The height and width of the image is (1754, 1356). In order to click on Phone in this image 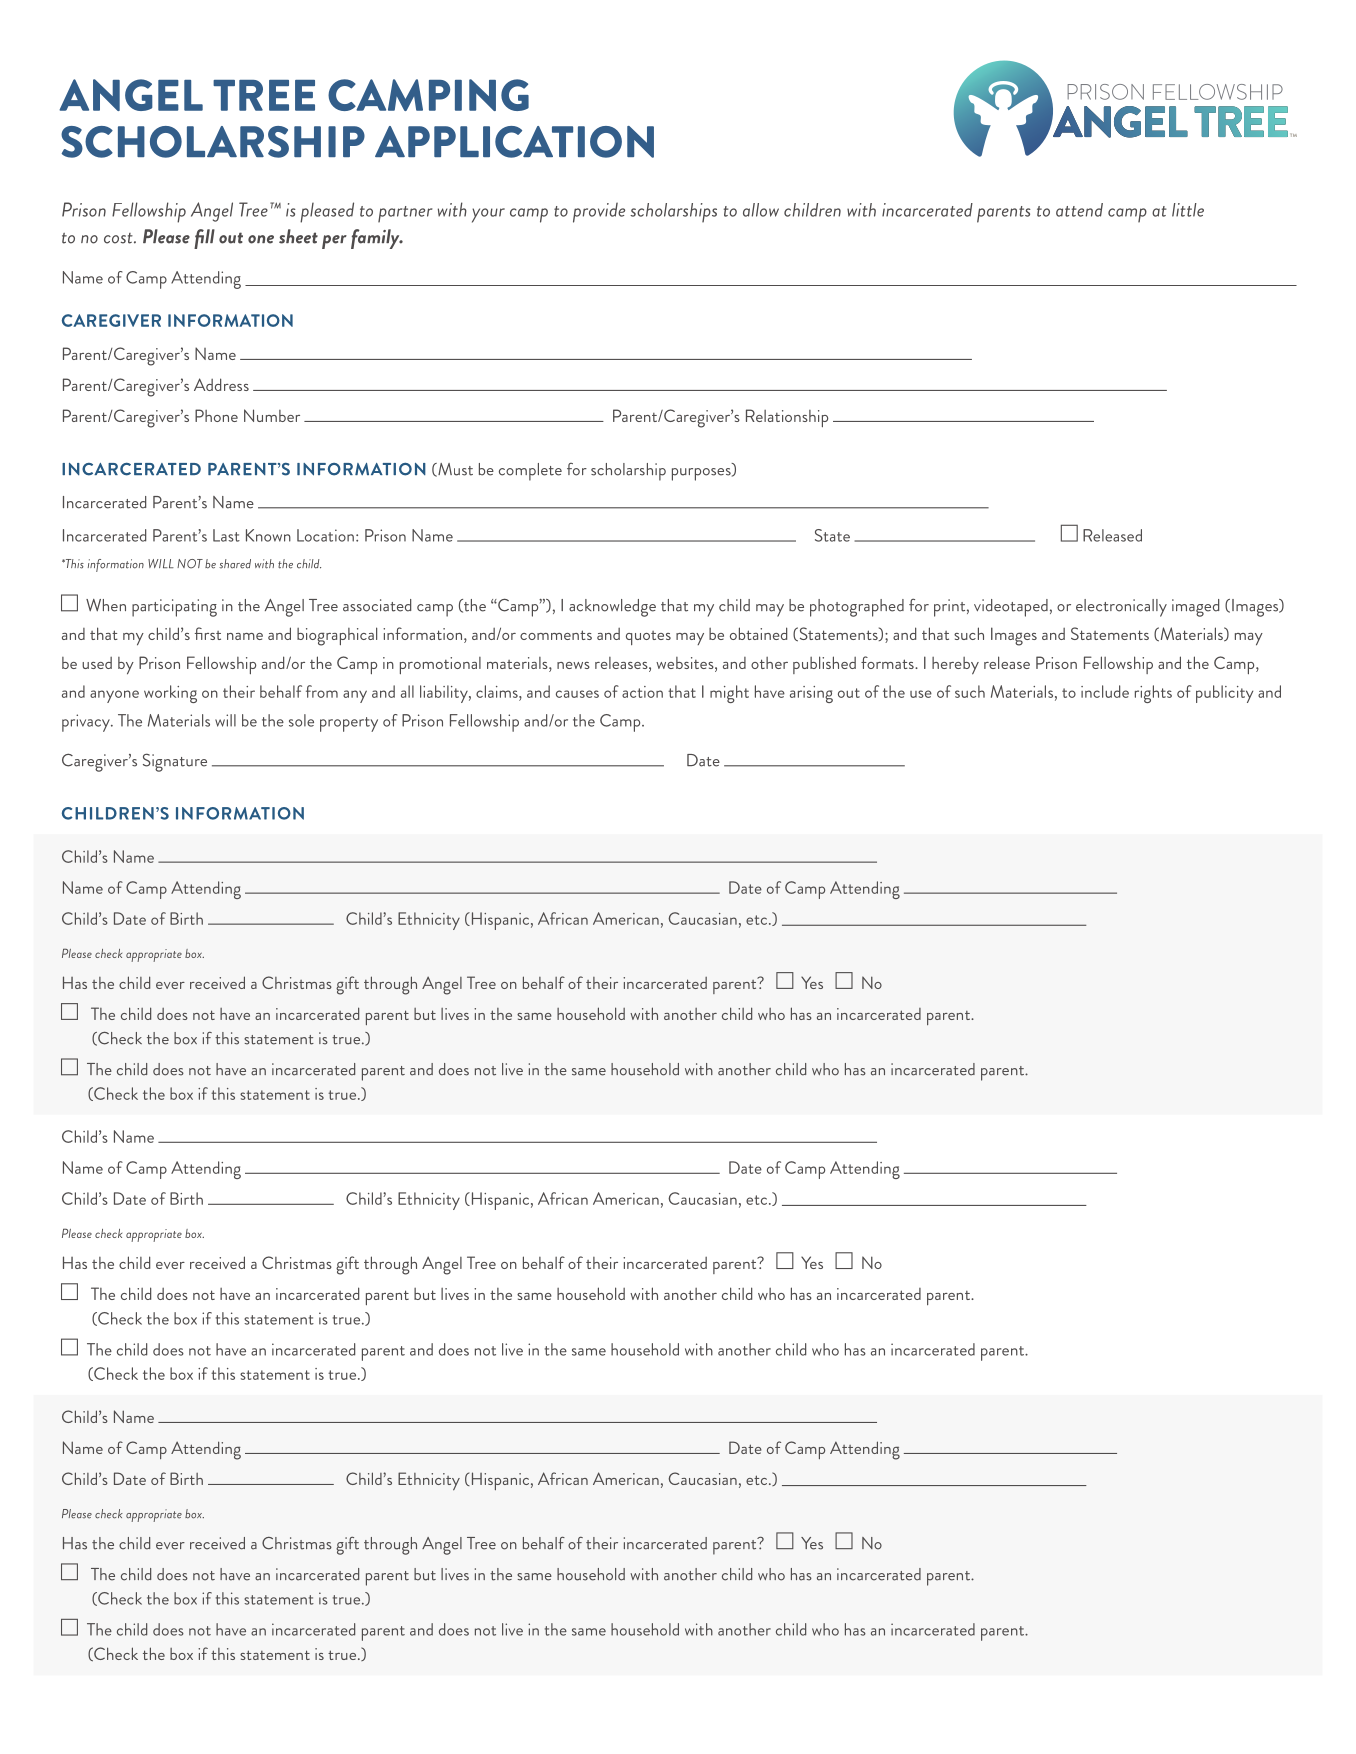, I will do `click(216, 415)`.
